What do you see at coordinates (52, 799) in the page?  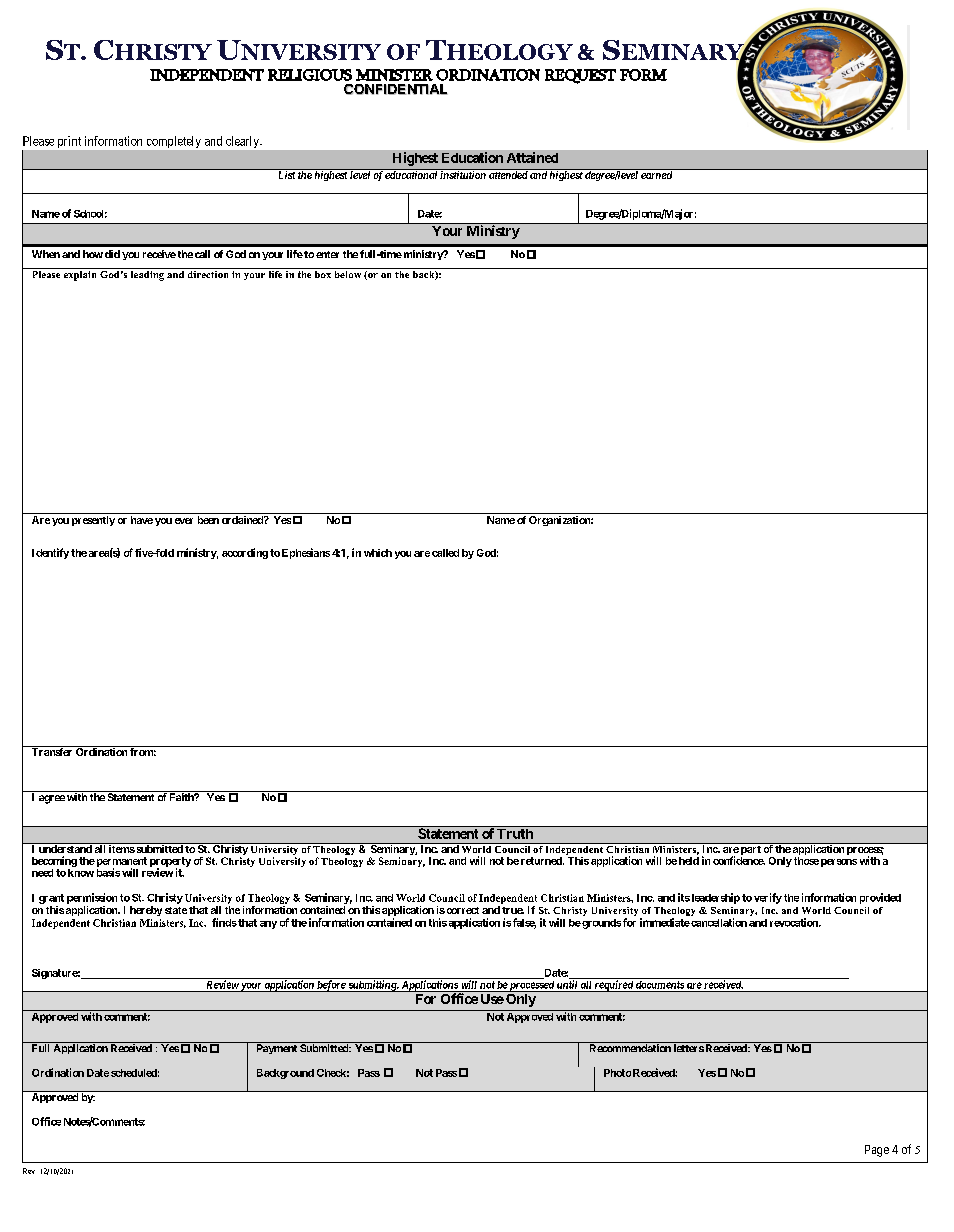 I see `agree` at bounding box center [52, 799].
